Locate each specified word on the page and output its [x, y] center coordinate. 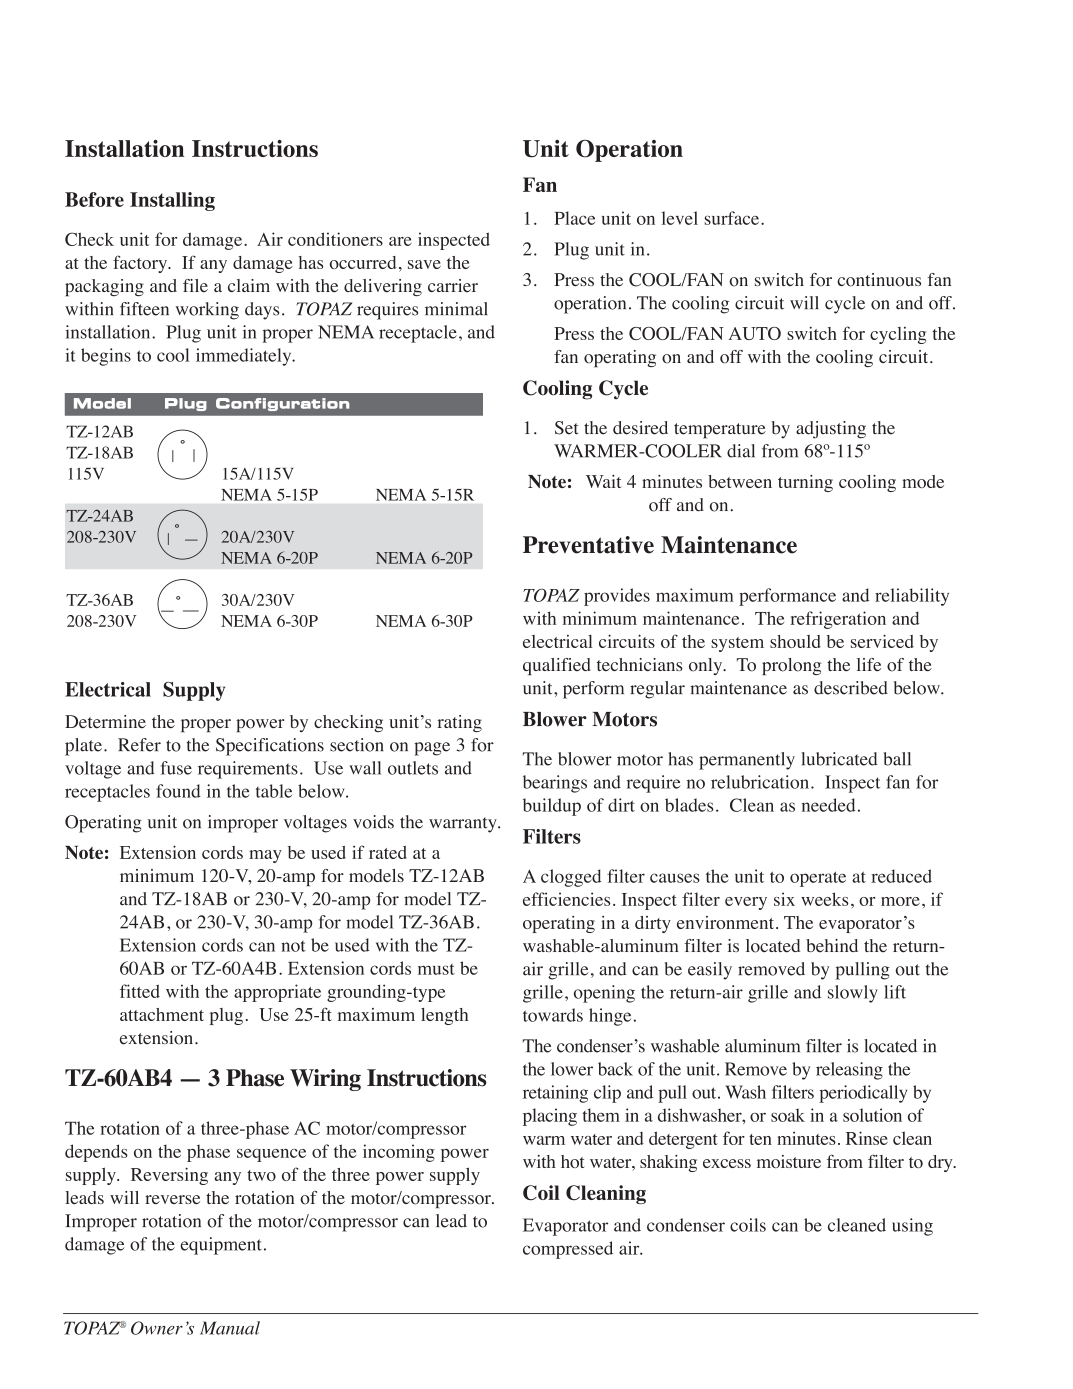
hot [573, 1161]
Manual [230, 1328]
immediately [245, 357]
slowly [853, 994]
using [912, 1227]
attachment [162, 1014]
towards [553, 1015]
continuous [879, 280]
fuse [176, 768]
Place [574, 218]
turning [805, 483]
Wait [603, 481]
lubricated [839, 759]
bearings [555, 784]
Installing [172, 201]
